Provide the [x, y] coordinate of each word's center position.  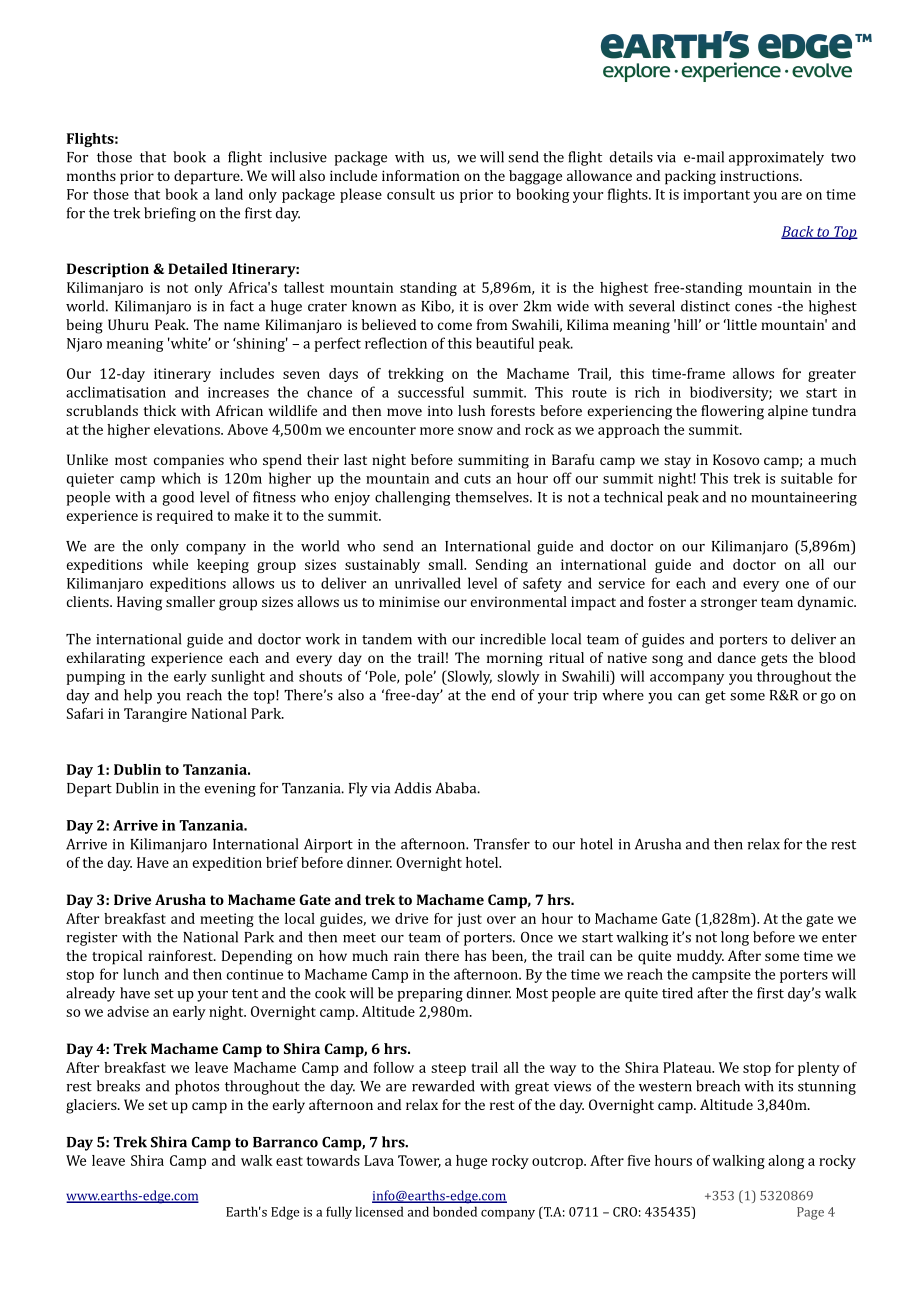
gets [774, 660]
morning [515, 659]
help [138, 696]
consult [411, 194]
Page [810, 1213]
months [91, 175]
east [289, 1161]
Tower [419, 1161]
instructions [760, 175]
